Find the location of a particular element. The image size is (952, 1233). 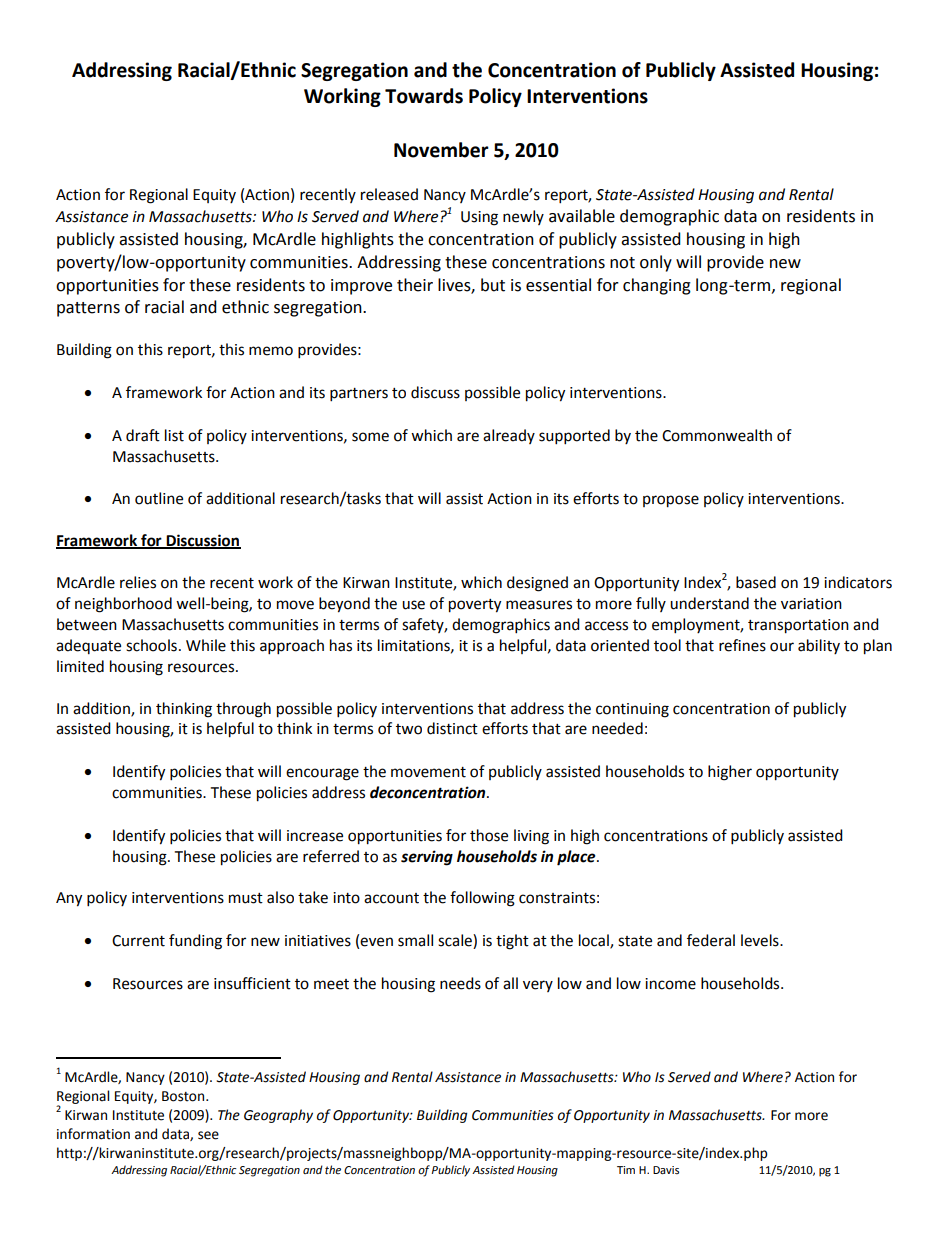

Commonwealth is located at coordinates (717, 435).
